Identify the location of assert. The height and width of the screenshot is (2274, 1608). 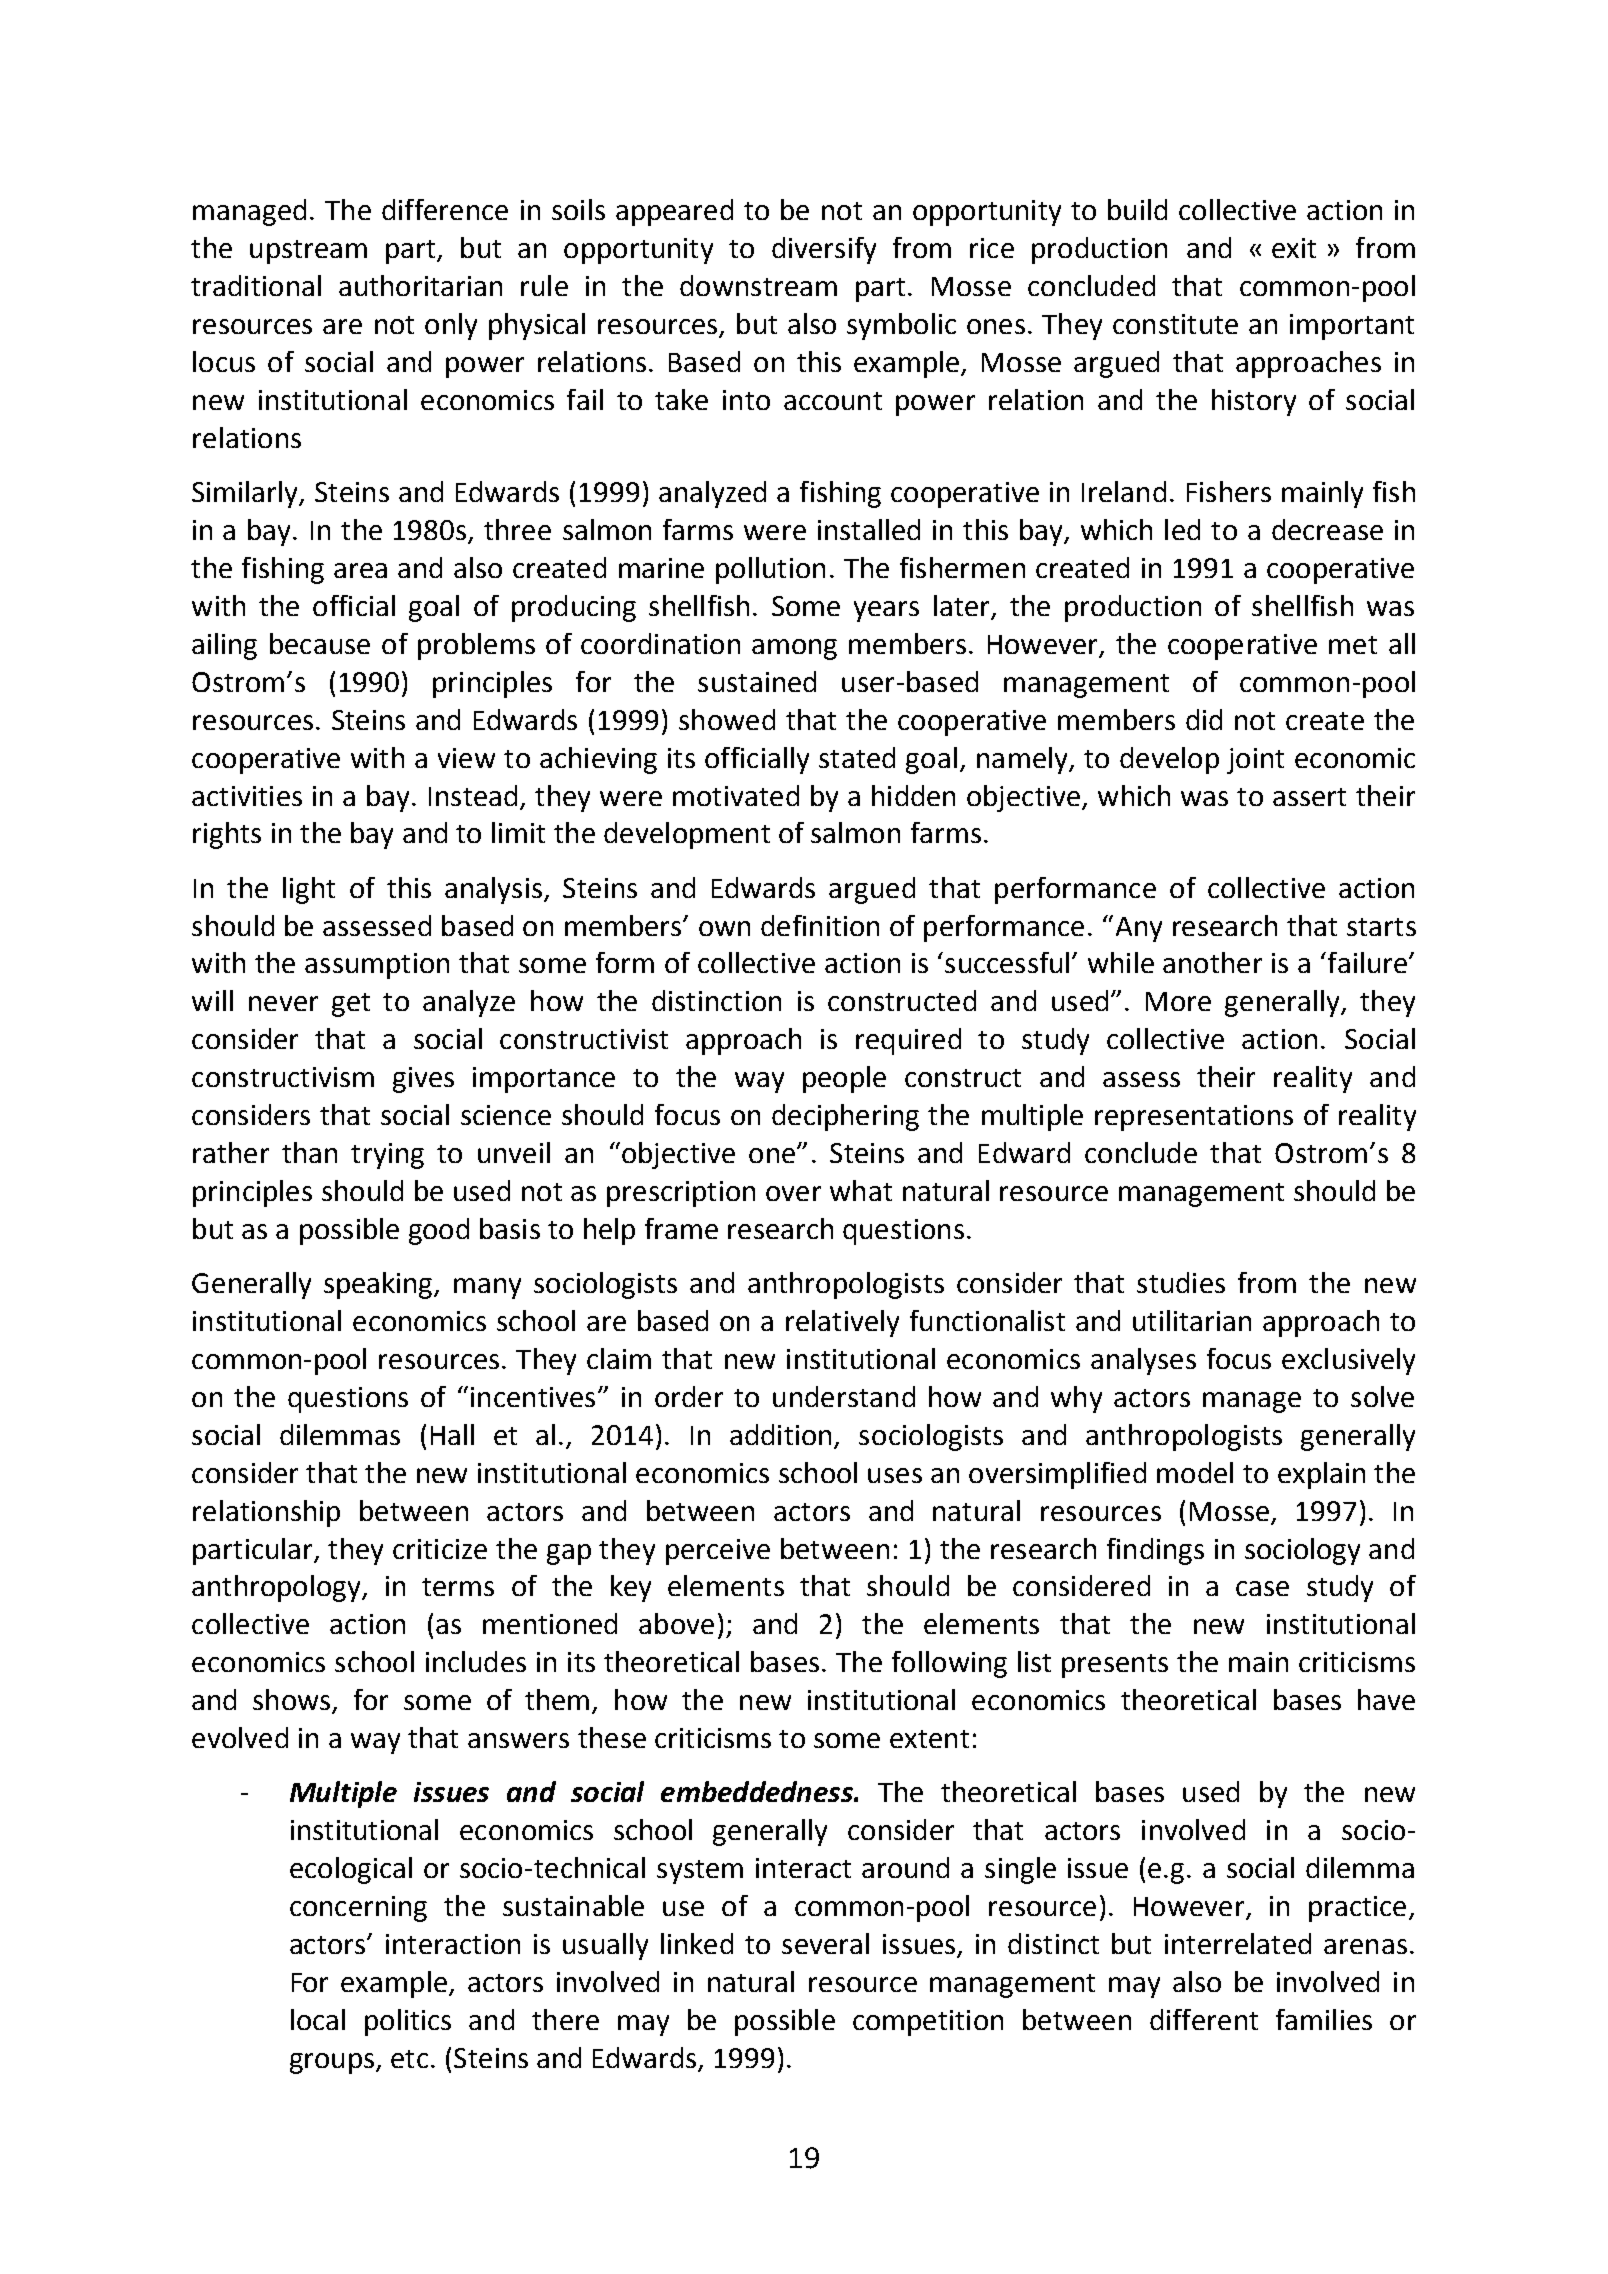
(1309, 797).
